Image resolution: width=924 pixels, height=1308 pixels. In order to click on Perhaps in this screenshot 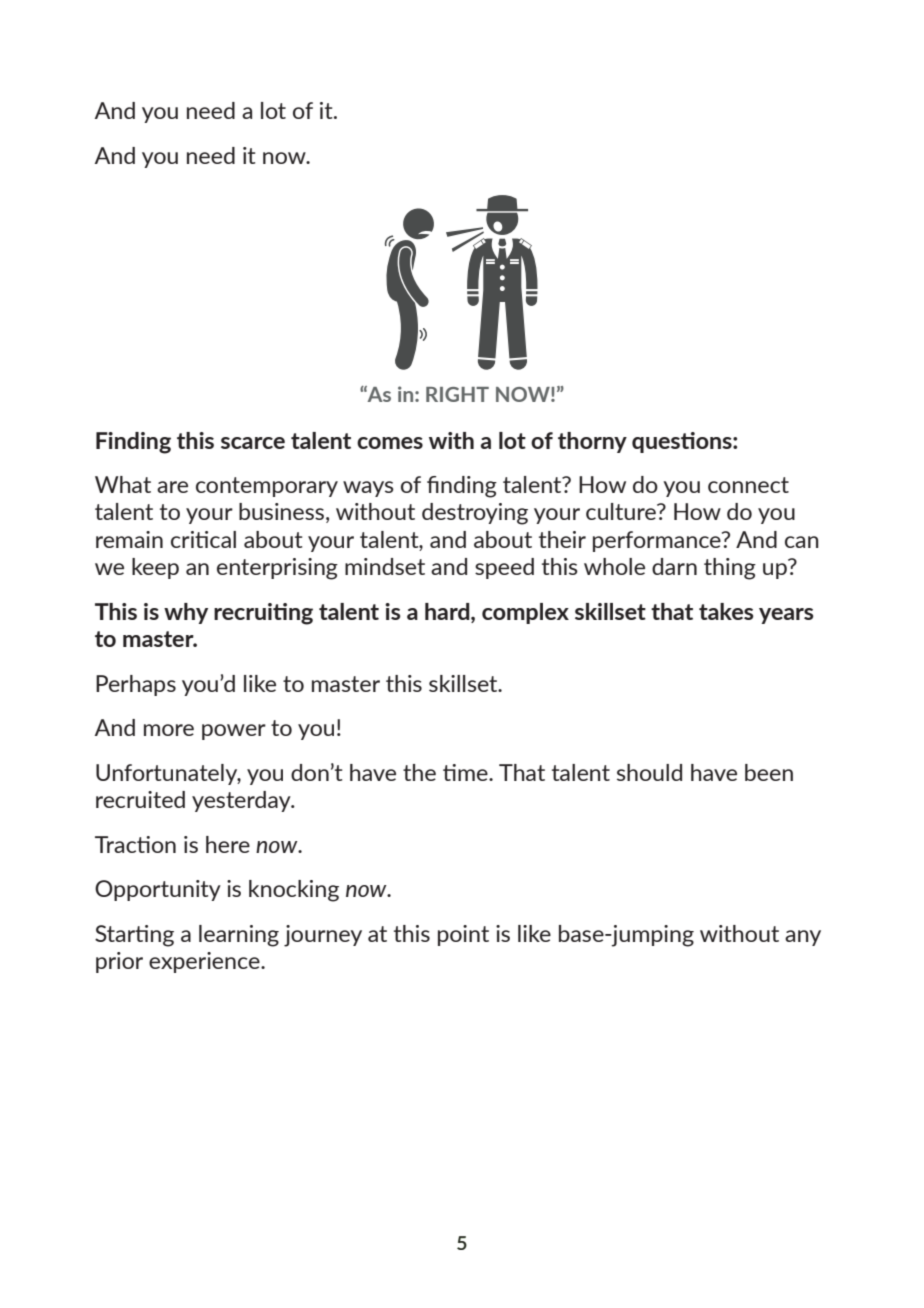, I will do `click(136, 685)`.
